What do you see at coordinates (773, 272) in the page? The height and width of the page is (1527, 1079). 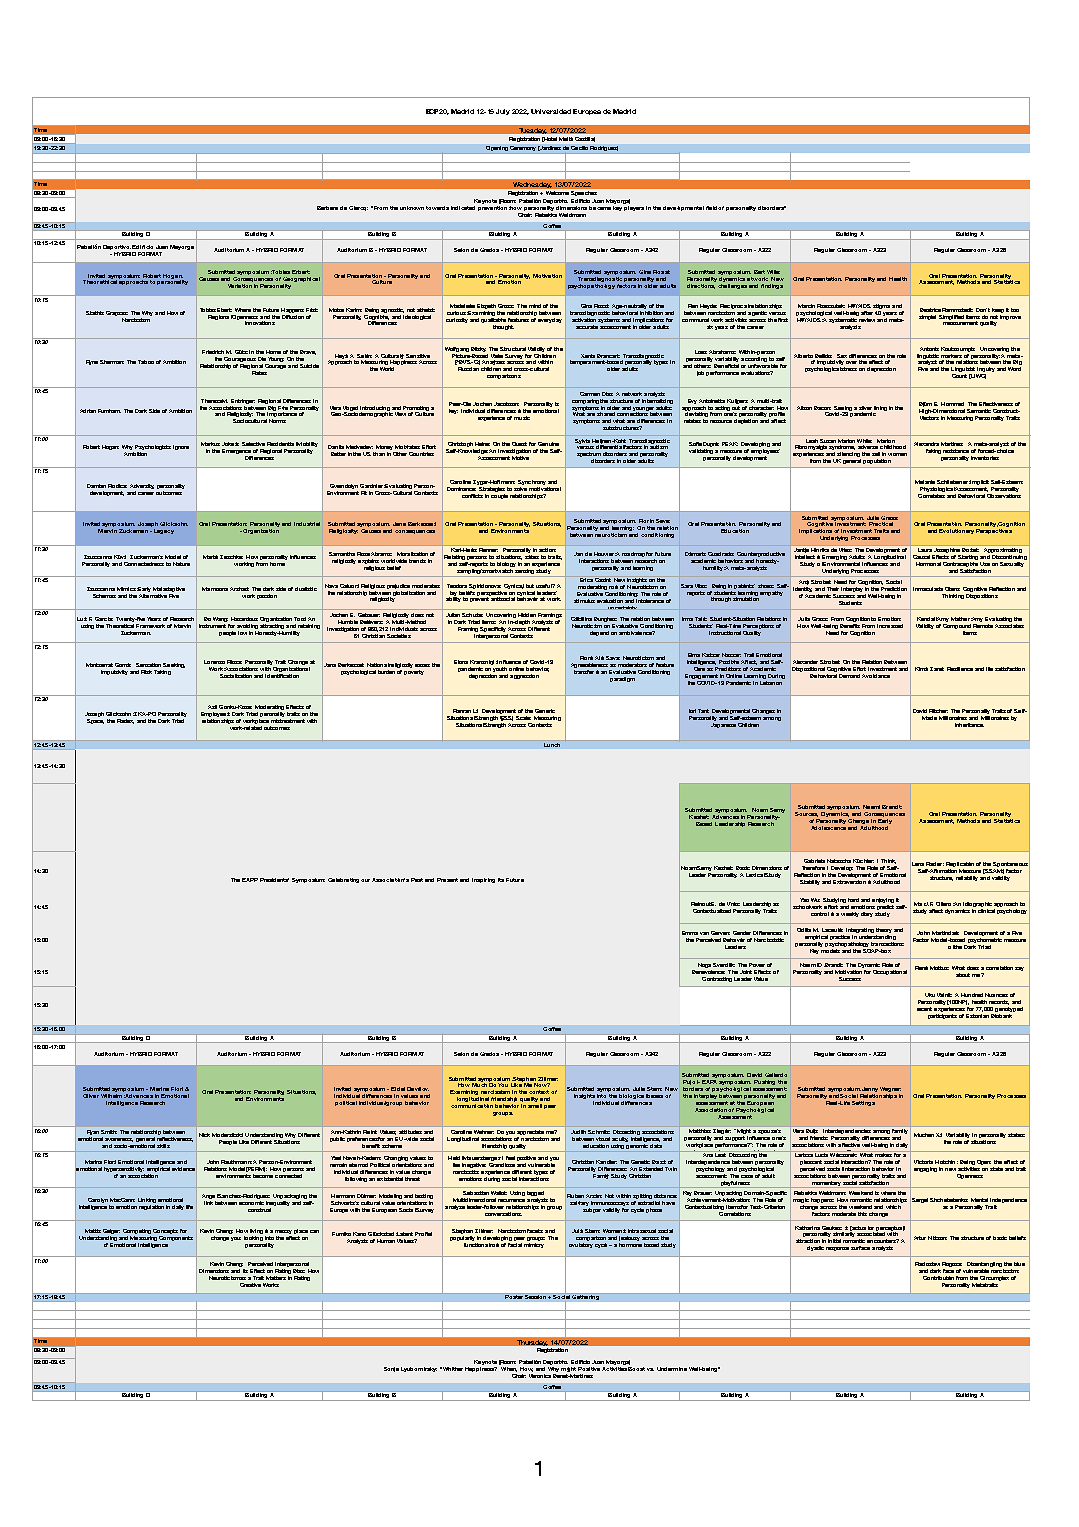 I see `Wille` at bounding box center [773, 272].
